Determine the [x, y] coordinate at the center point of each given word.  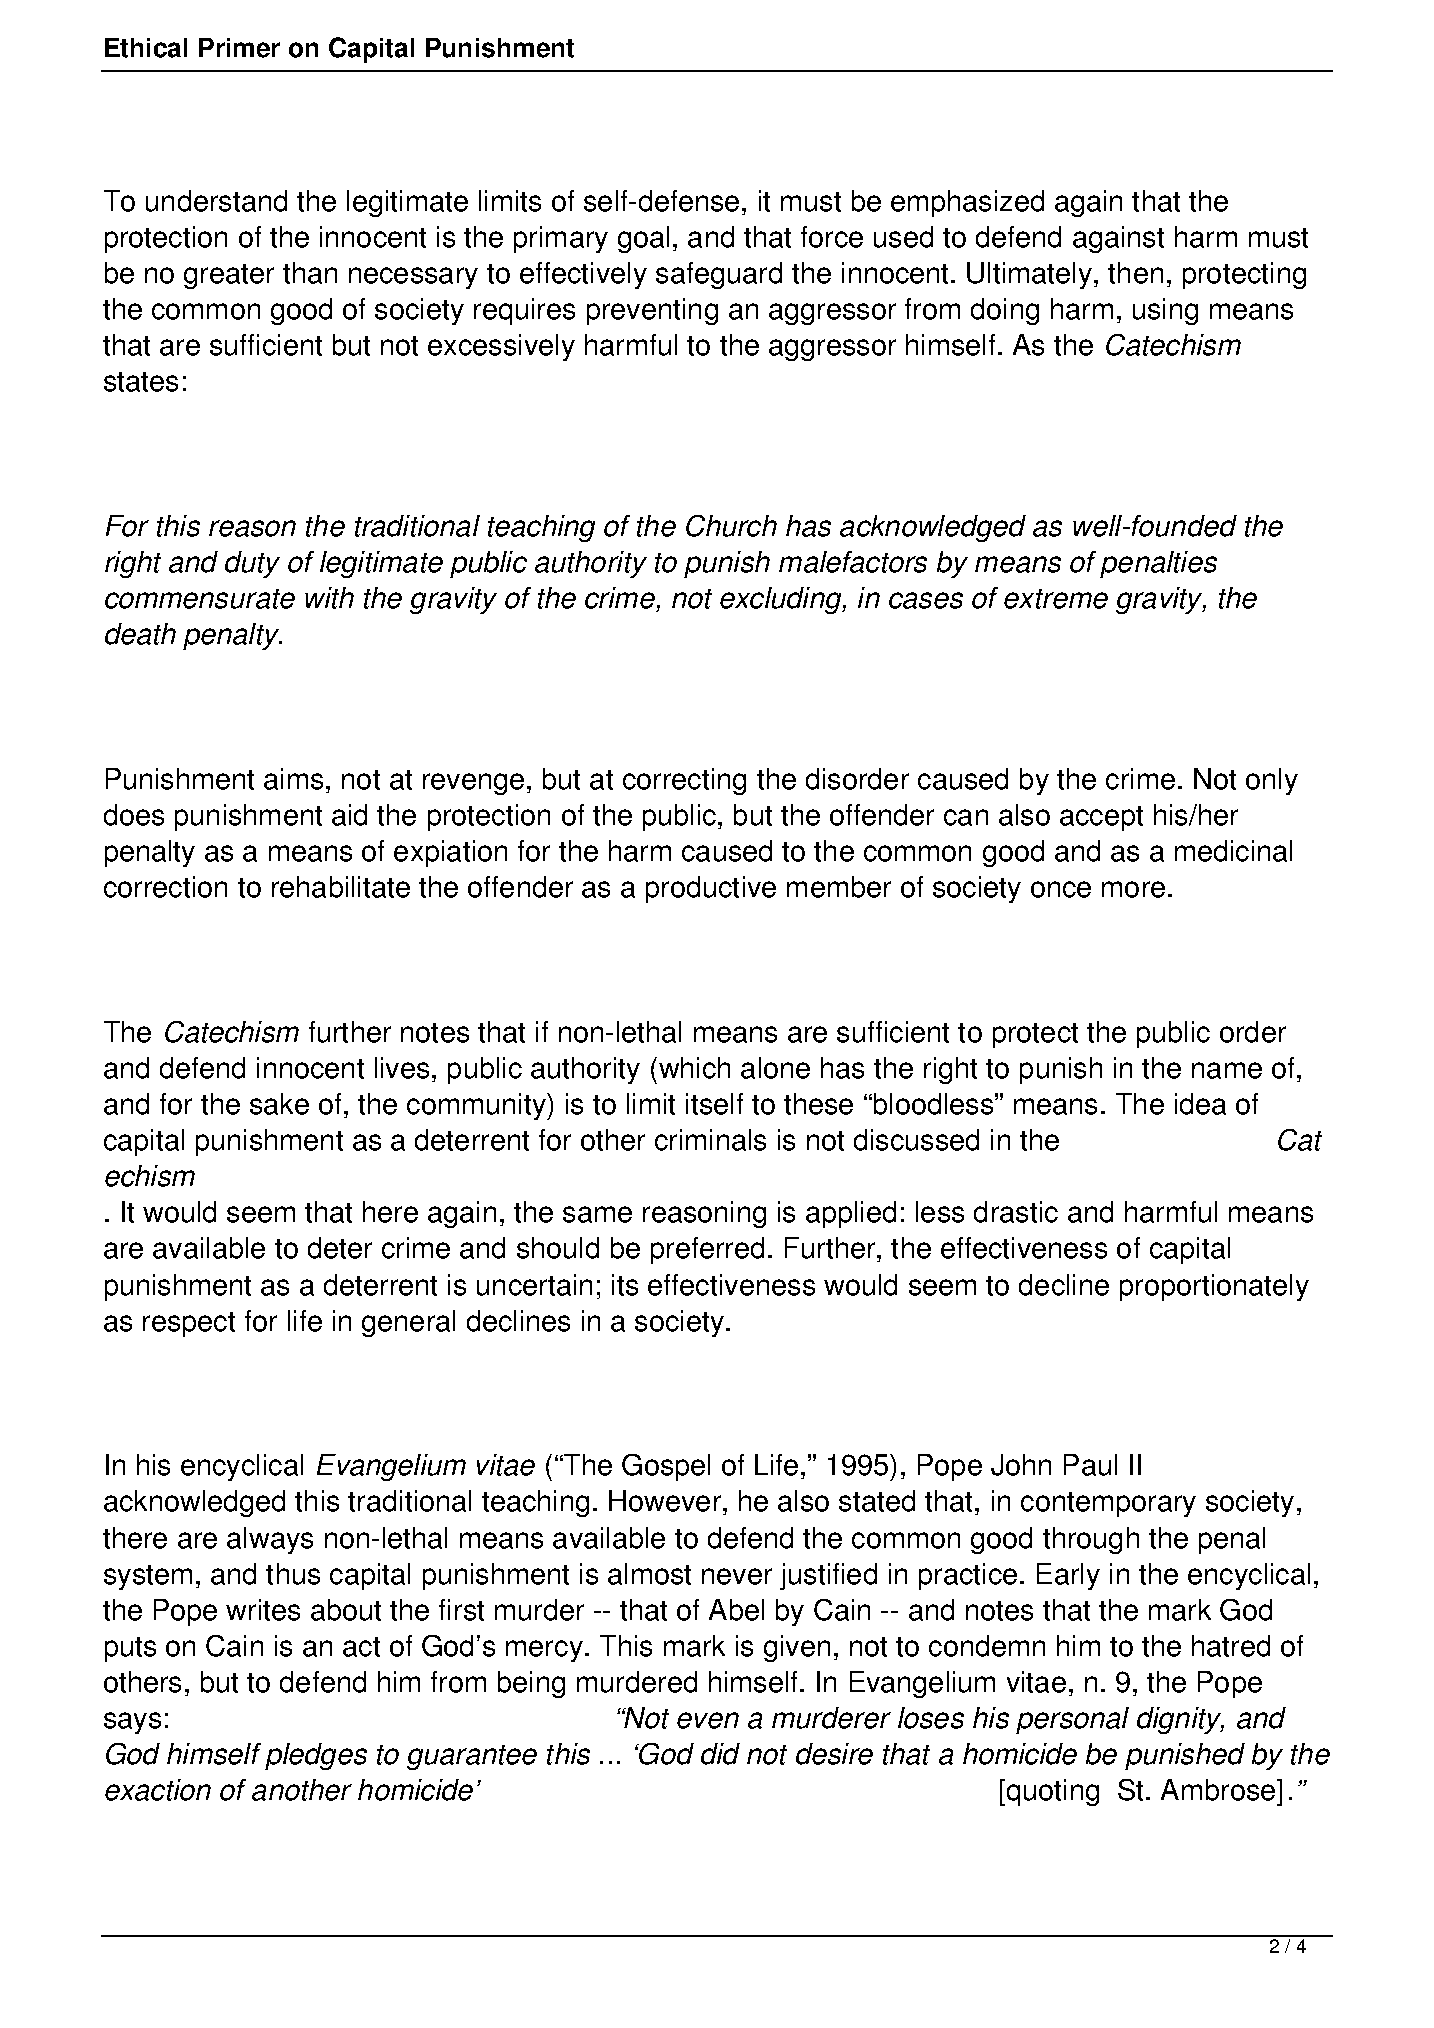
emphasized [967, 203]
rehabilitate [341, 887]
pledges [316, 1756]
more [1133, 889]
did [720, 1754]
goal [643, 239]
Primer [239, 48]
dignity [1180, 1720]
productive [711, 889]
